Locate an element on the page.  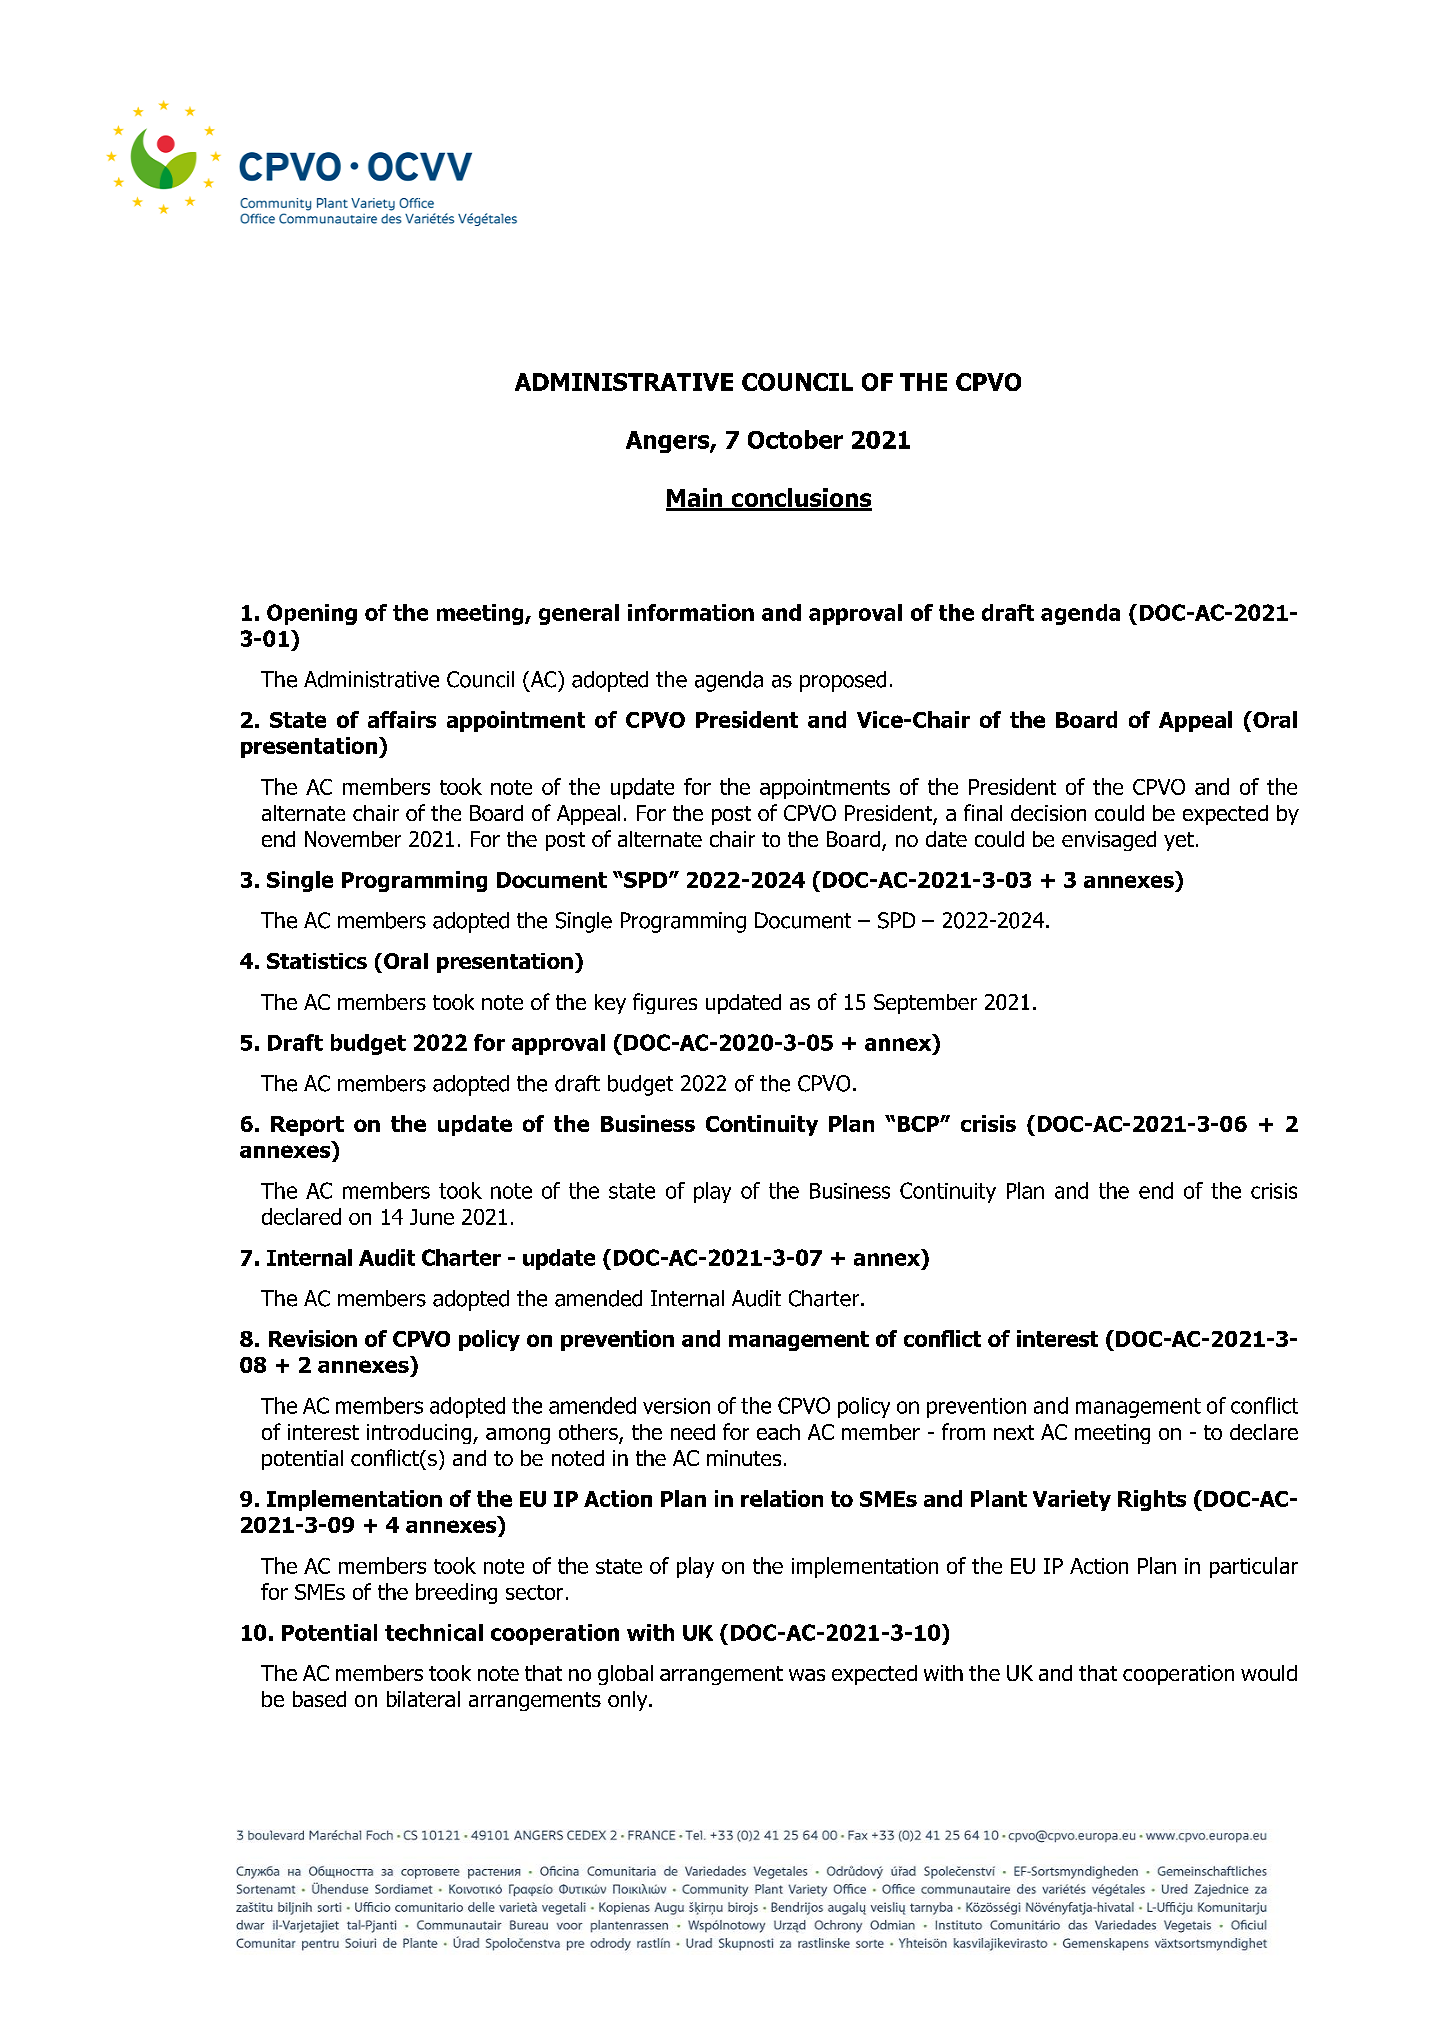
Opening is located at coordinates (312, 614).
